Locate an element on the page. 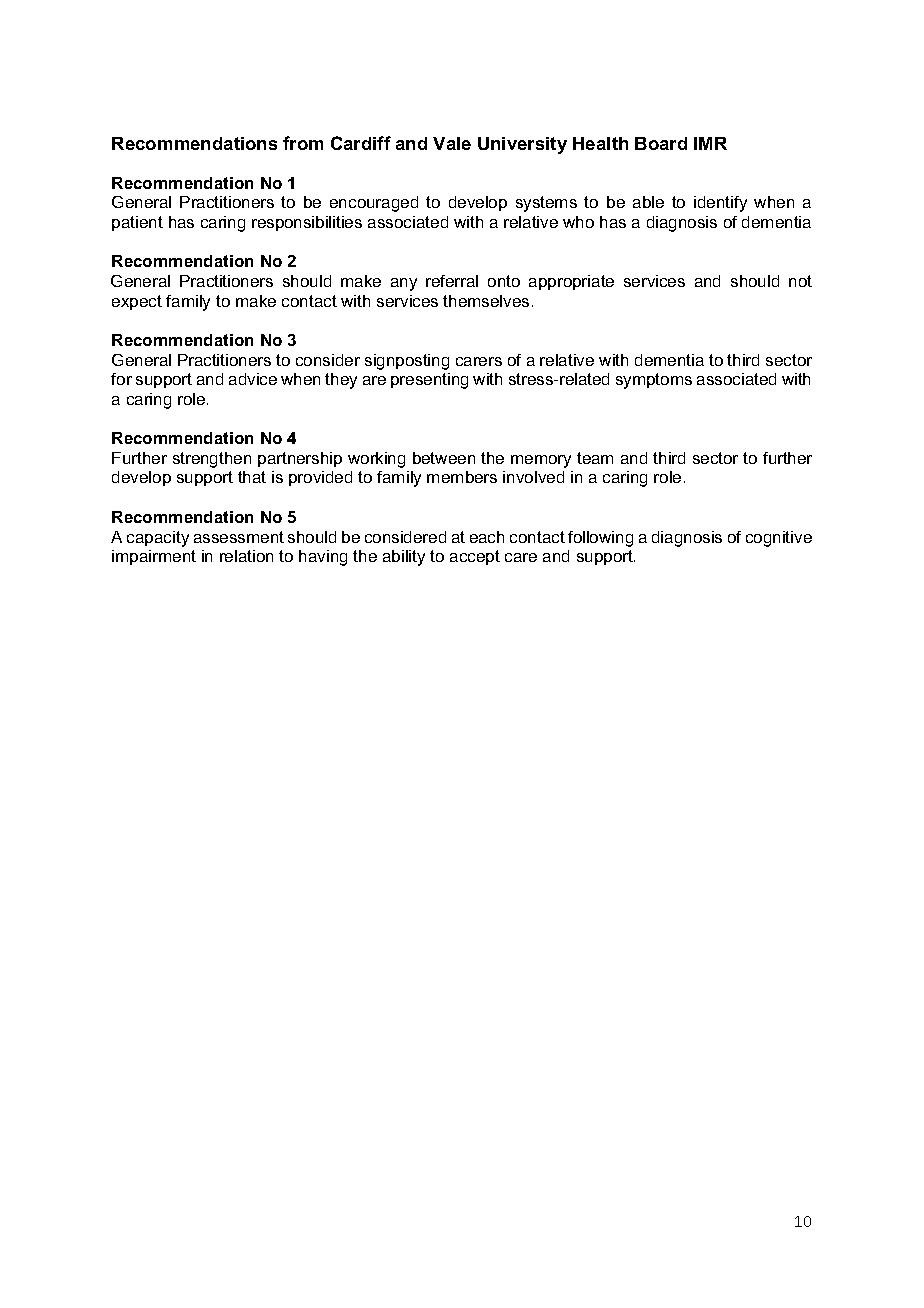 This image has width=924, height=1308. assessment is located at coordinates (239, 537).
